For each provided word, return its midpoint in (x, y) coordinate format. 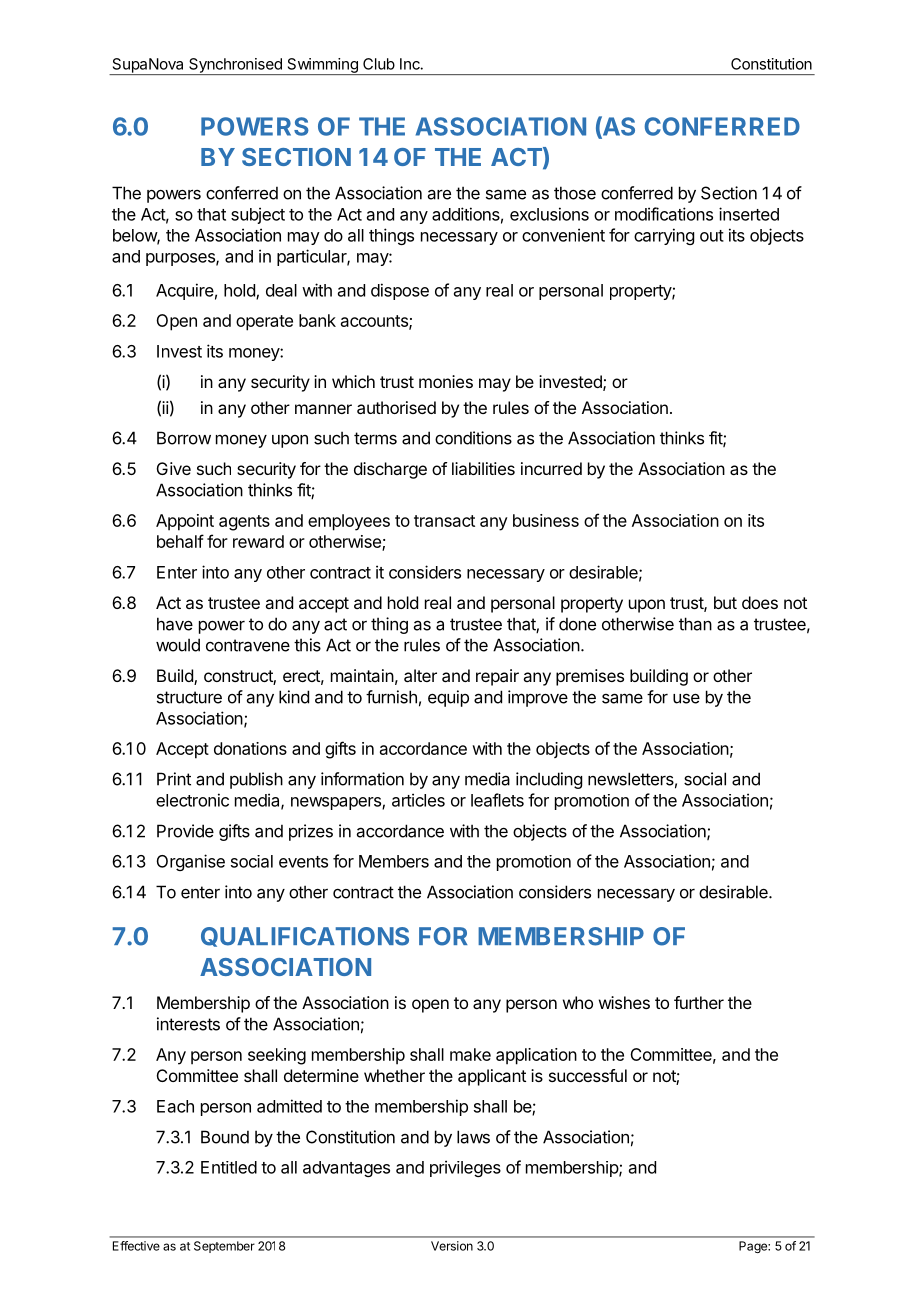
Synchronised (235, 66)
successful (588, 1075)
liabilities (483, 468)
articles (418, 800)
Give (174, 468)
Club (379, 64)
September (224, 1247)
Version (452, 1246)
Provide (185, 831)
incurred (551, 468)
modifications (664, 214)
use (686, 698)
